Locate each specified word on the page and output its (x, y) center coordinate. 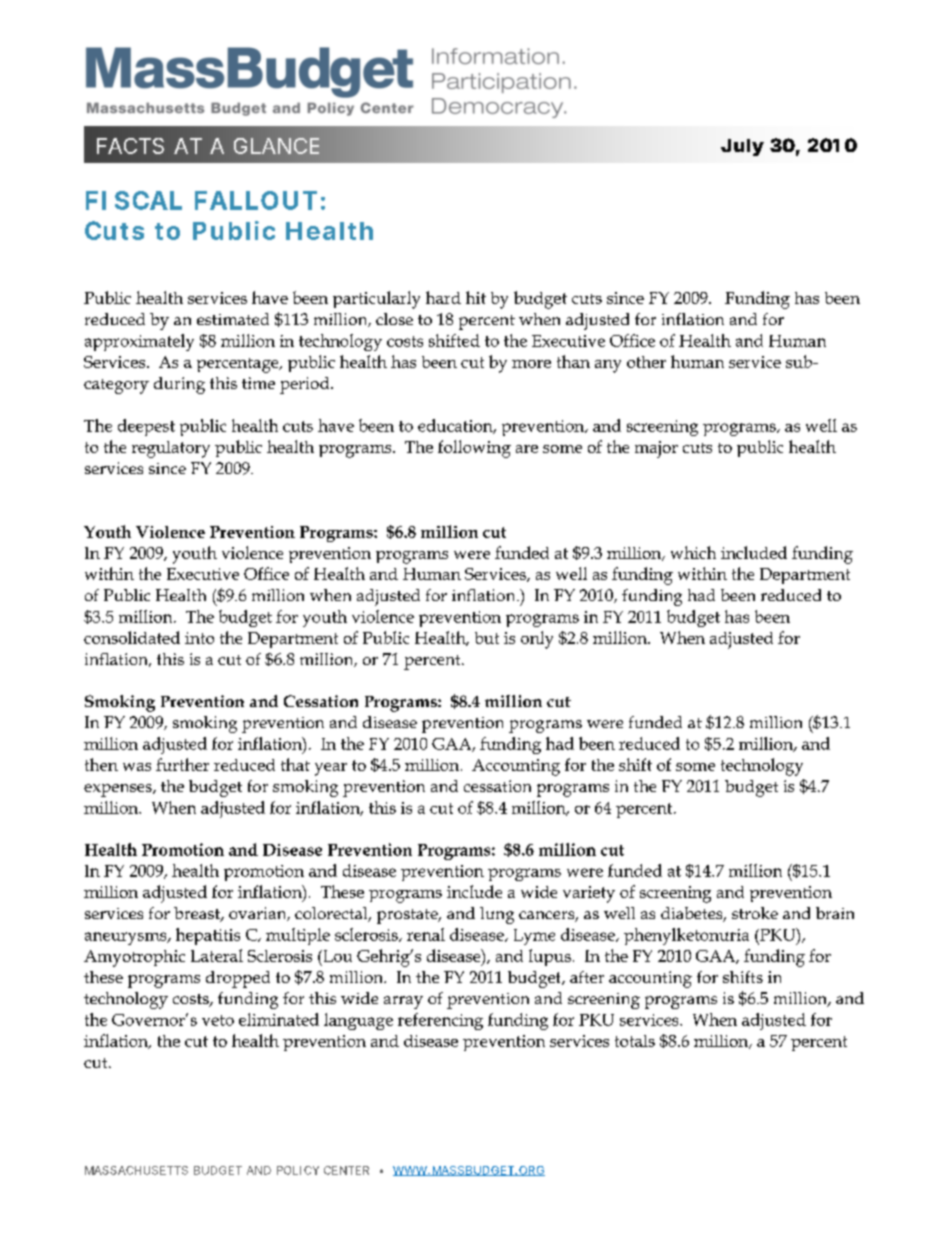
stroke (755, 913)
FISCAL (134, 200)
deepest (146, 427)
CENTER (346, 1170)
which (693, 552)
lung (497, 915)
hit (476, 297)
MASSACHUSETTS (136, 1170)
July (742, 147)
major (656, 449)
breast (198, 914)
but (487, 638)
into (199, 638)
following (474, 449)
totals (635, 1041)
